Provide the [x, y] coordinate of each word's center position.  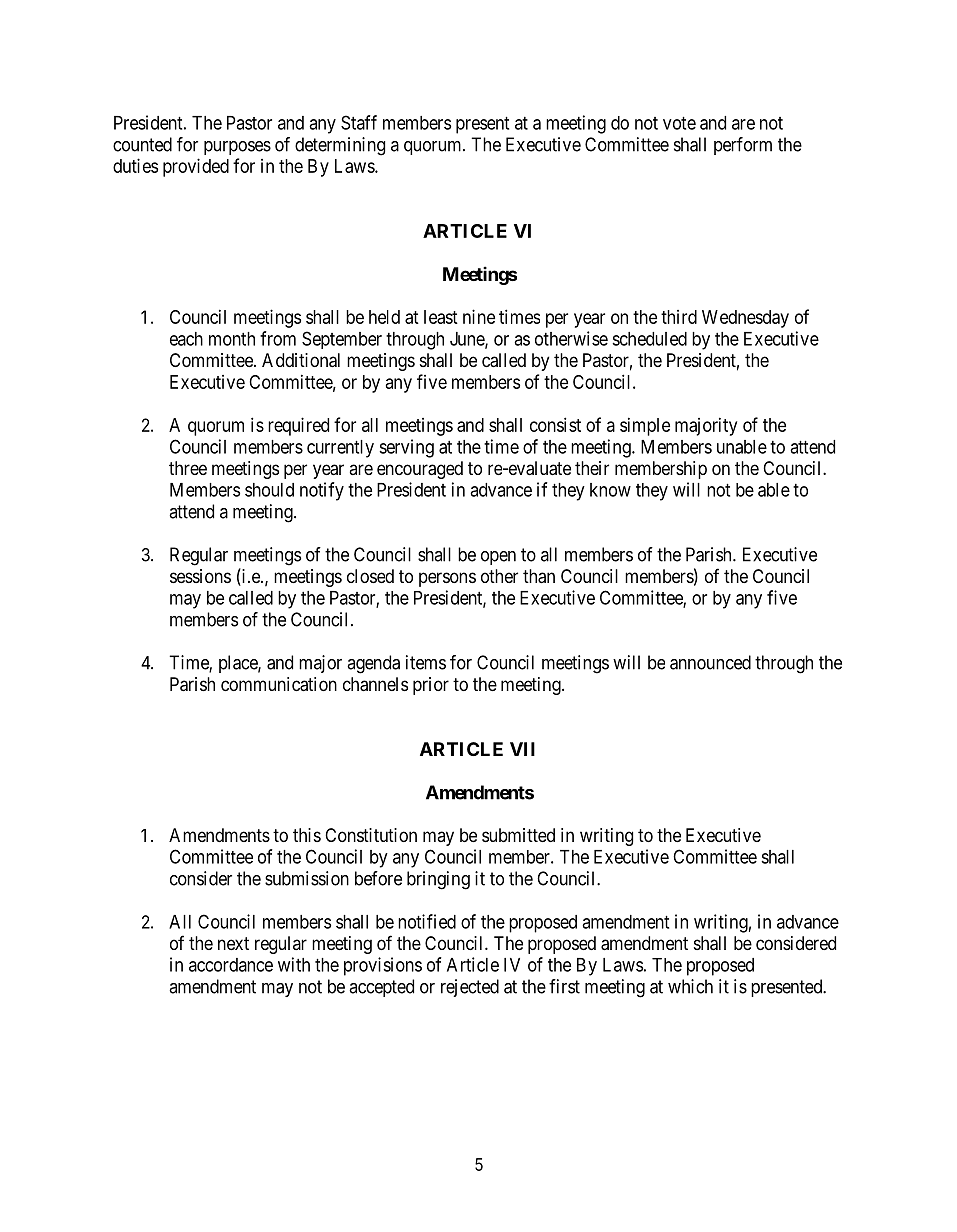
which [690, 986]
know [610, 490]
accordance [231, 965]
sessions [200, 576]
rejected [470, 988]
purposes [237, 148]
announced [710, 662]
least [441, 317]
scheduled [649, 339]
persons [447, 579]
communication [279, 684]
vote [679, 123]
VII [522, 749]
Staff [359, 122]
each [186, 339]
